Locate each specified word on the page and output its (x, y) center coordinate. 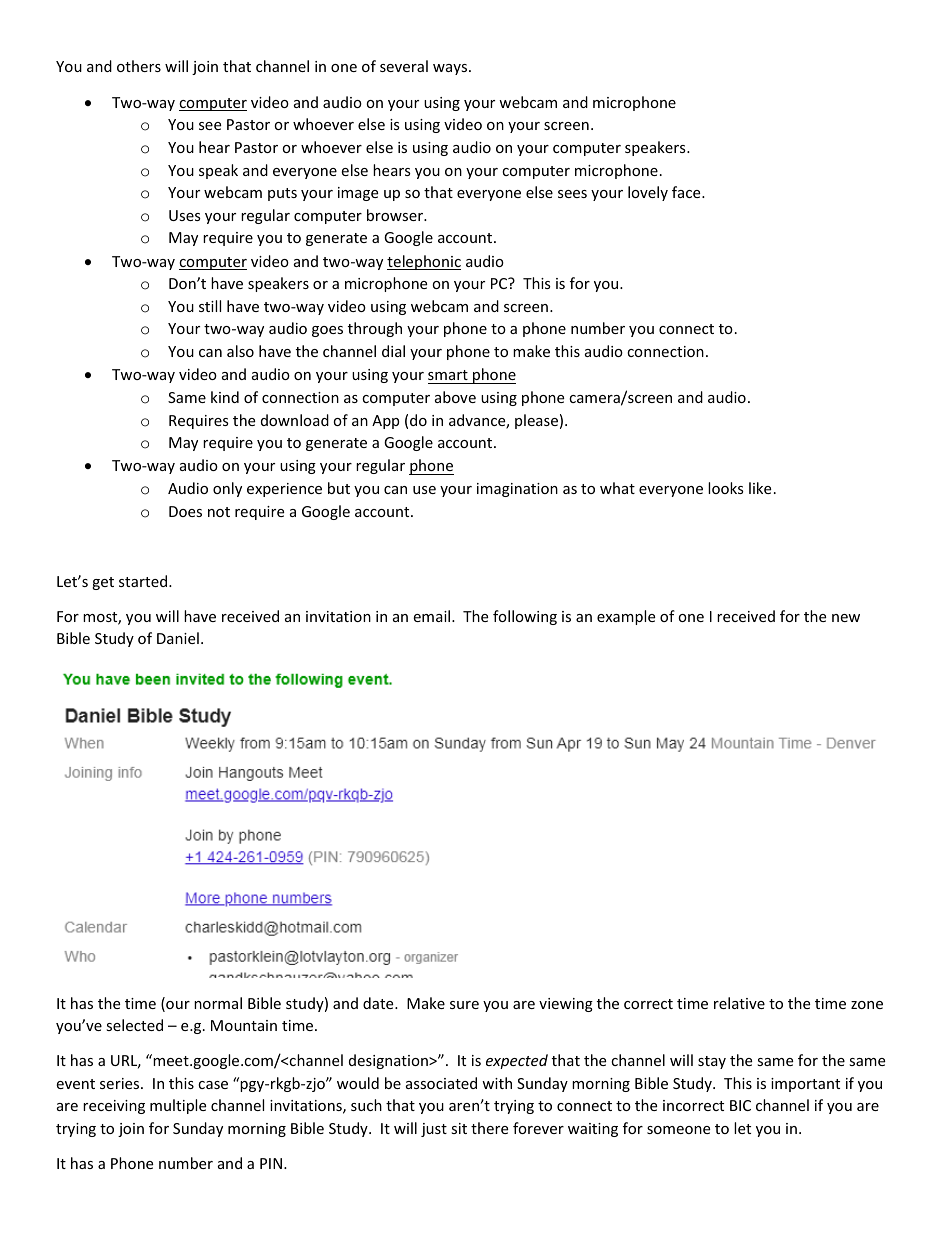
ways (451, 69)
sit (459, 1128)
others (139, 66)
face (687, 192)
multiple (178, 1106)
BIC (740, 1105)
